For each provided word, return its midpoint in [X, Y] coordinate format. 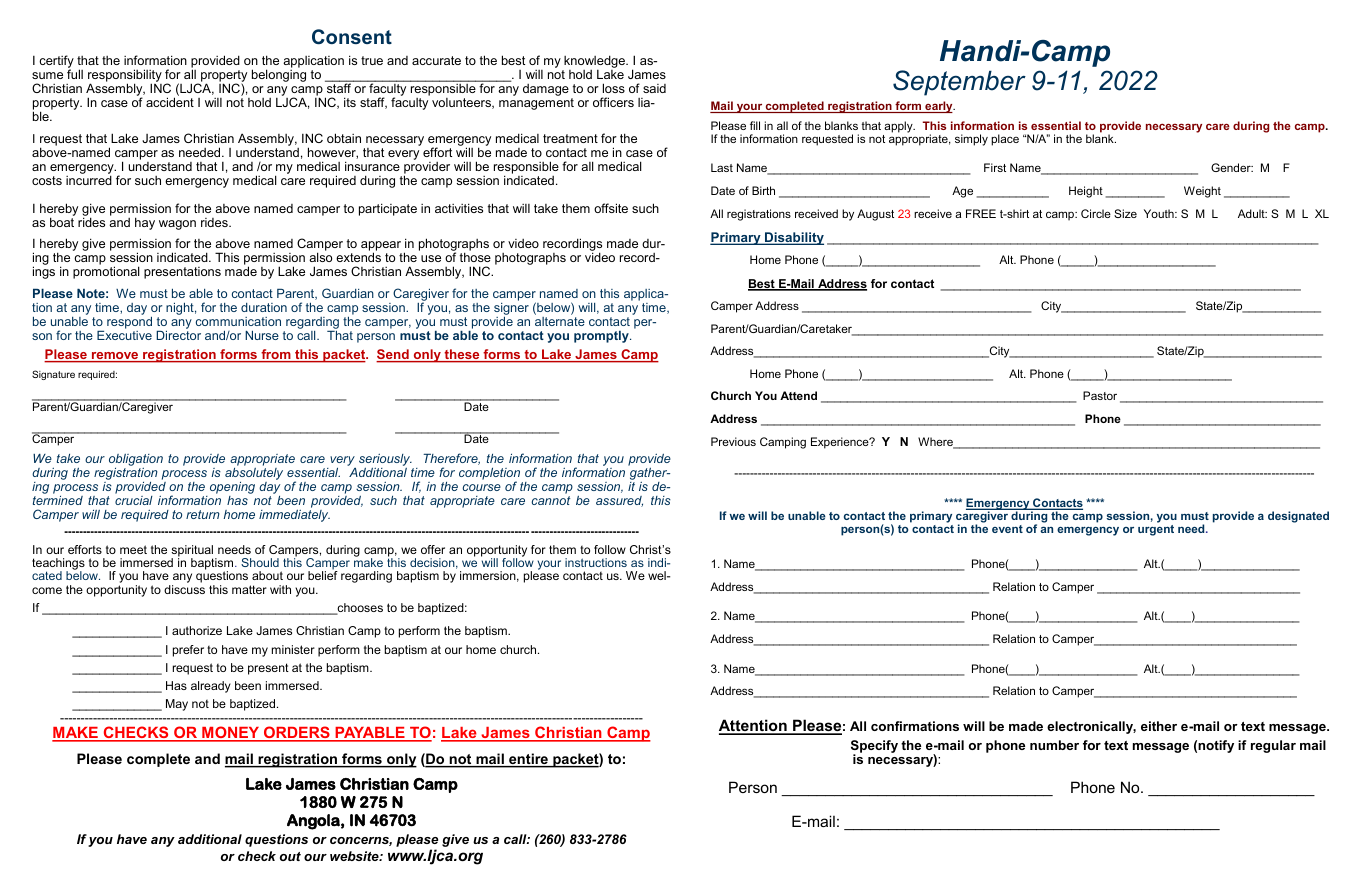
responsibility [125, 77]
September [959, 83]
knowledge [594, 63]
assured [619, 501]
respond [129, 321]
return [203, 514]
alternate [560, 320]
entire [528, 760]
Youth [1160, 213]
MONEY [231, 733]
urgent [1156, 529]
